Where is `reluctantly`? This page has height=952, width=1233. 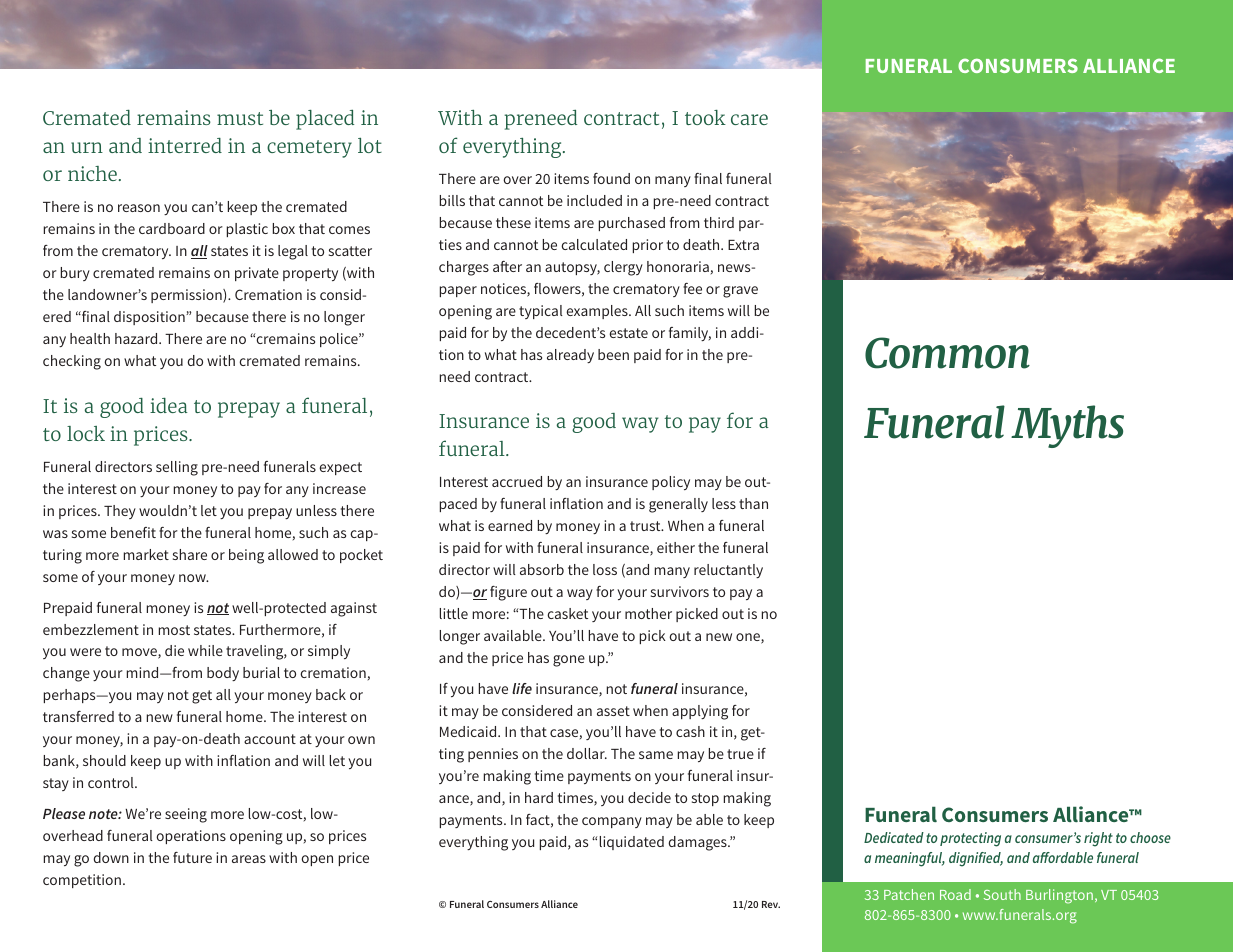
reluctantly is located at coordinates (728, 571).
